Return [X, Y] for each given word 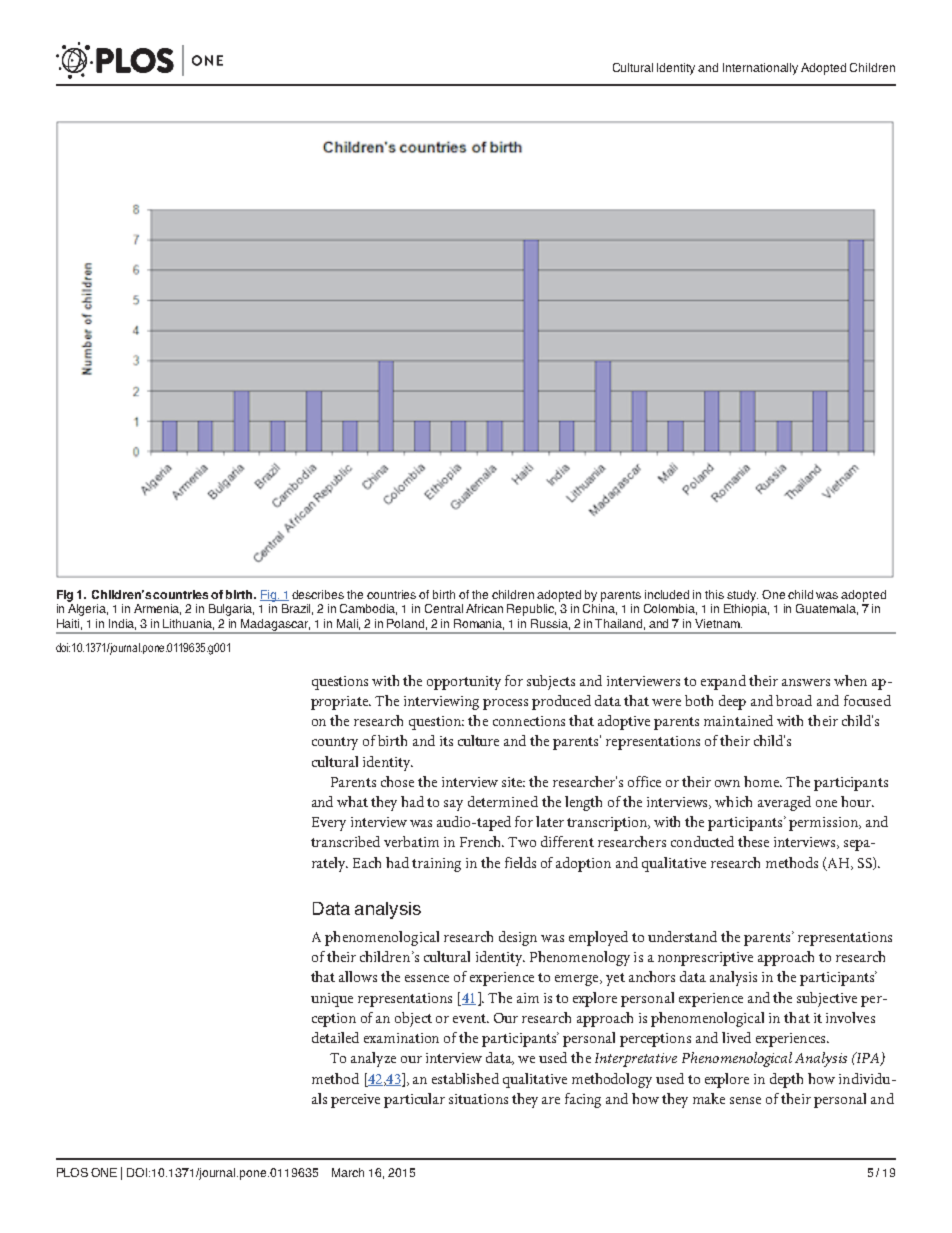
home [763, 781]
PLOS [72, 1172]
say [453, 805]
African [484, 608]
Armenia [157, 609]
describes [318, 594]
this [714, 594]
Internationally [760, 69]
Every [329, 824]
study [742, 596]
